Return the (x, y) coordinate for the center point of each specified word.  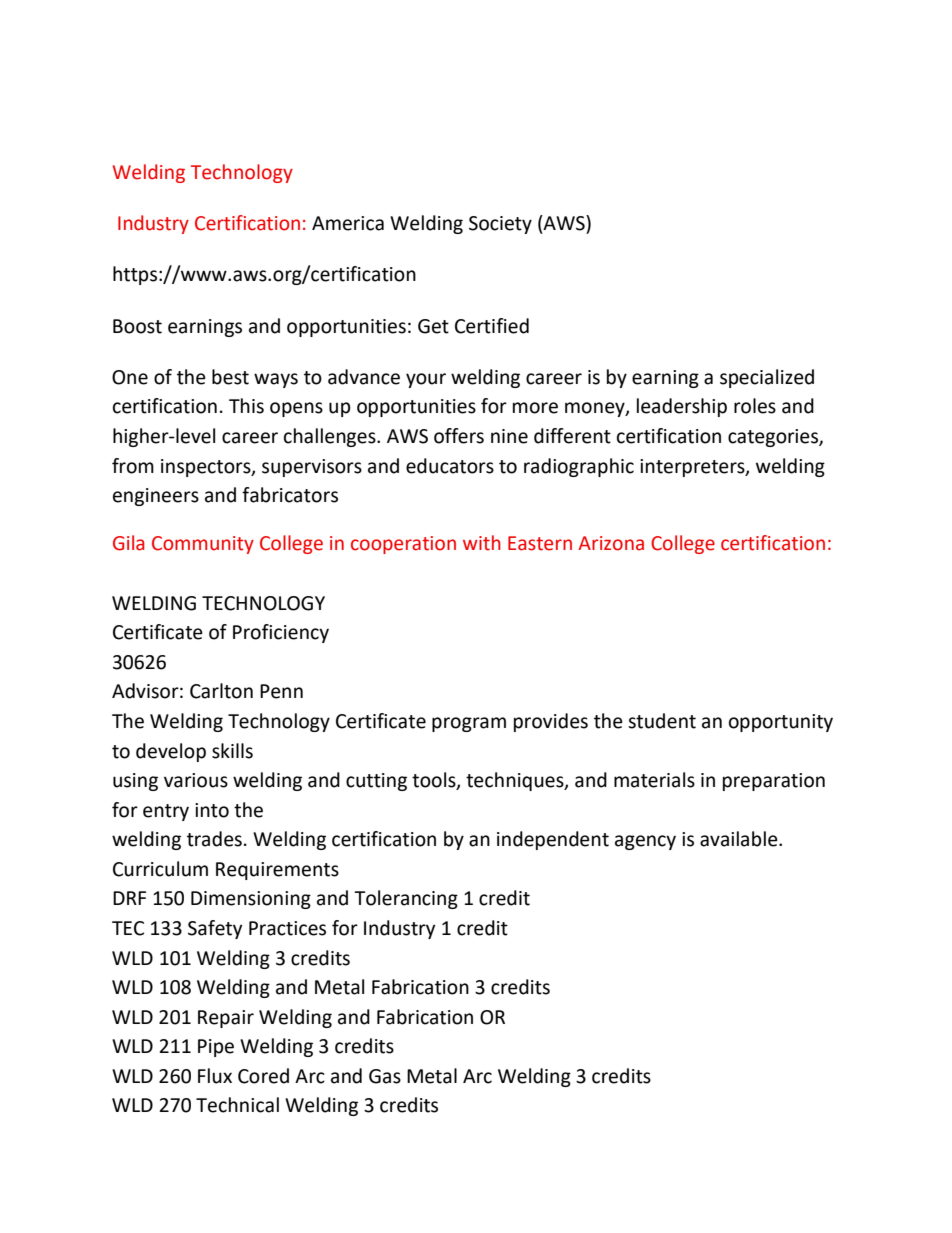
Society (500, 225)
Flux (215, 1076)
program (469, 724)
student (662, 721)
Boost (137, 326)
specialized (767, 378)
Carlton (221, 691)
